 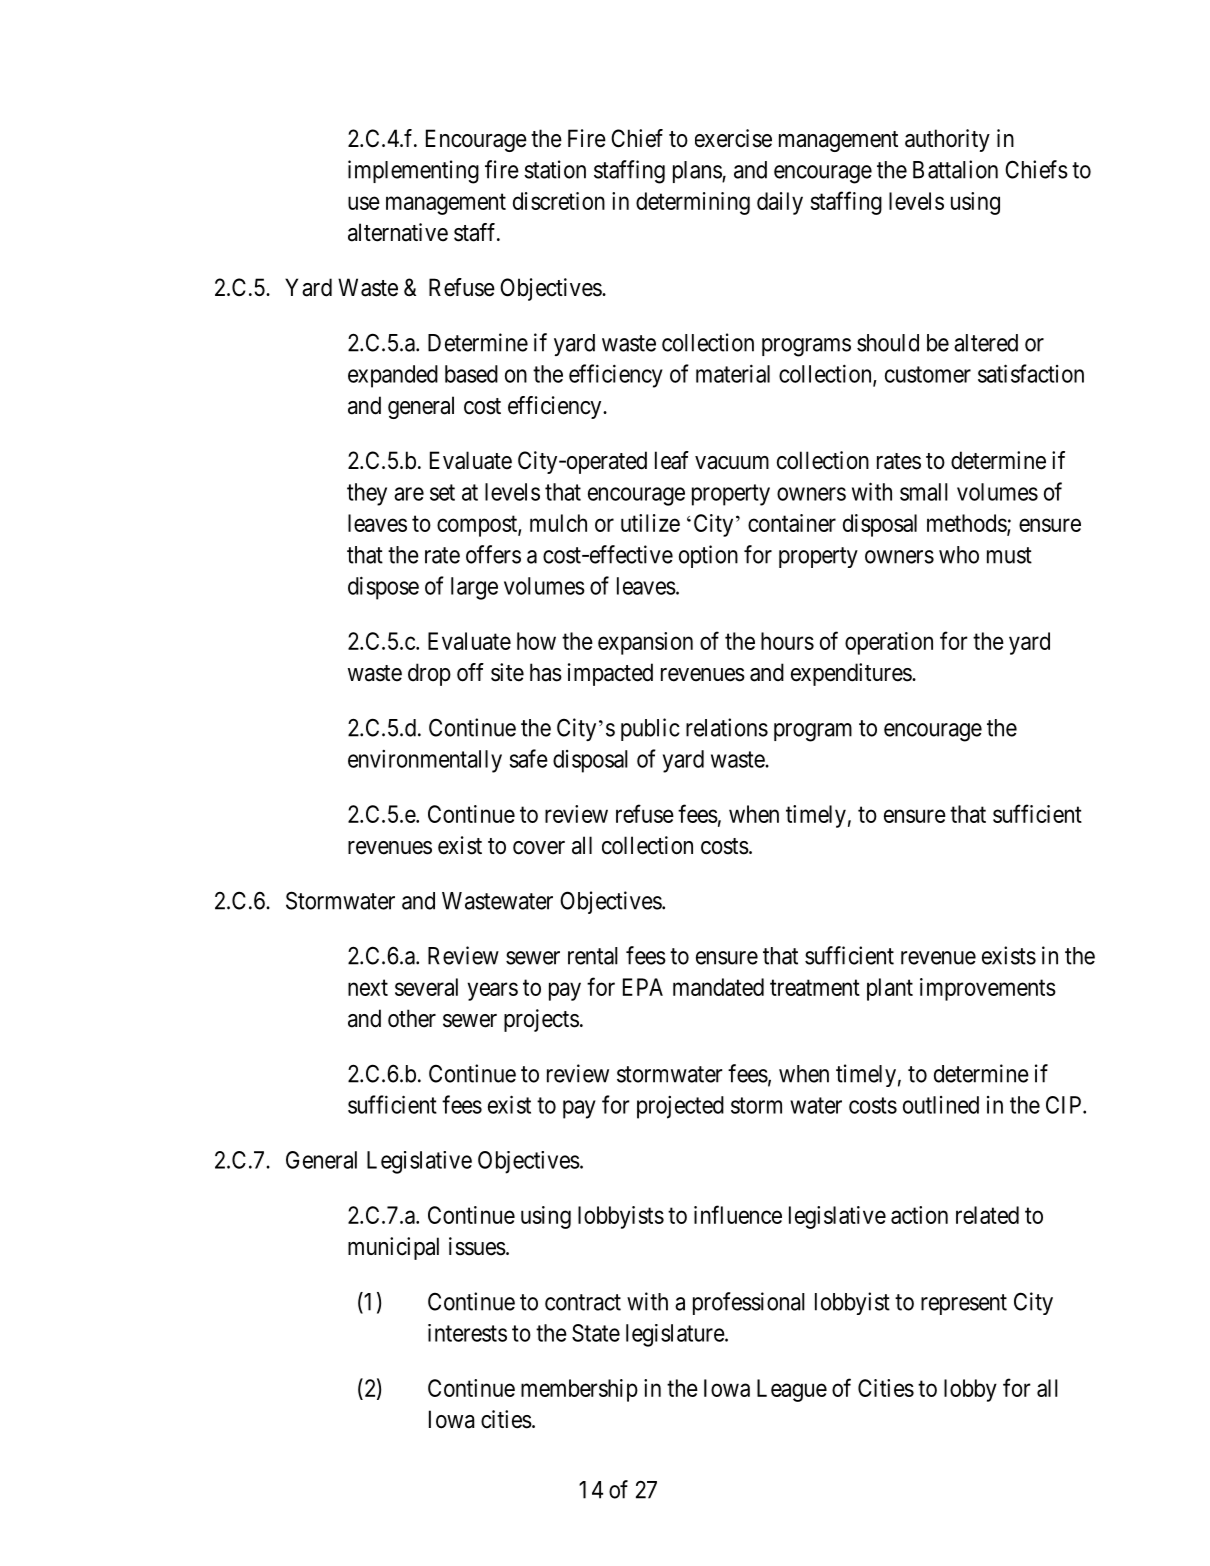 I want to click on represent, so click(x=964, y=1304).
